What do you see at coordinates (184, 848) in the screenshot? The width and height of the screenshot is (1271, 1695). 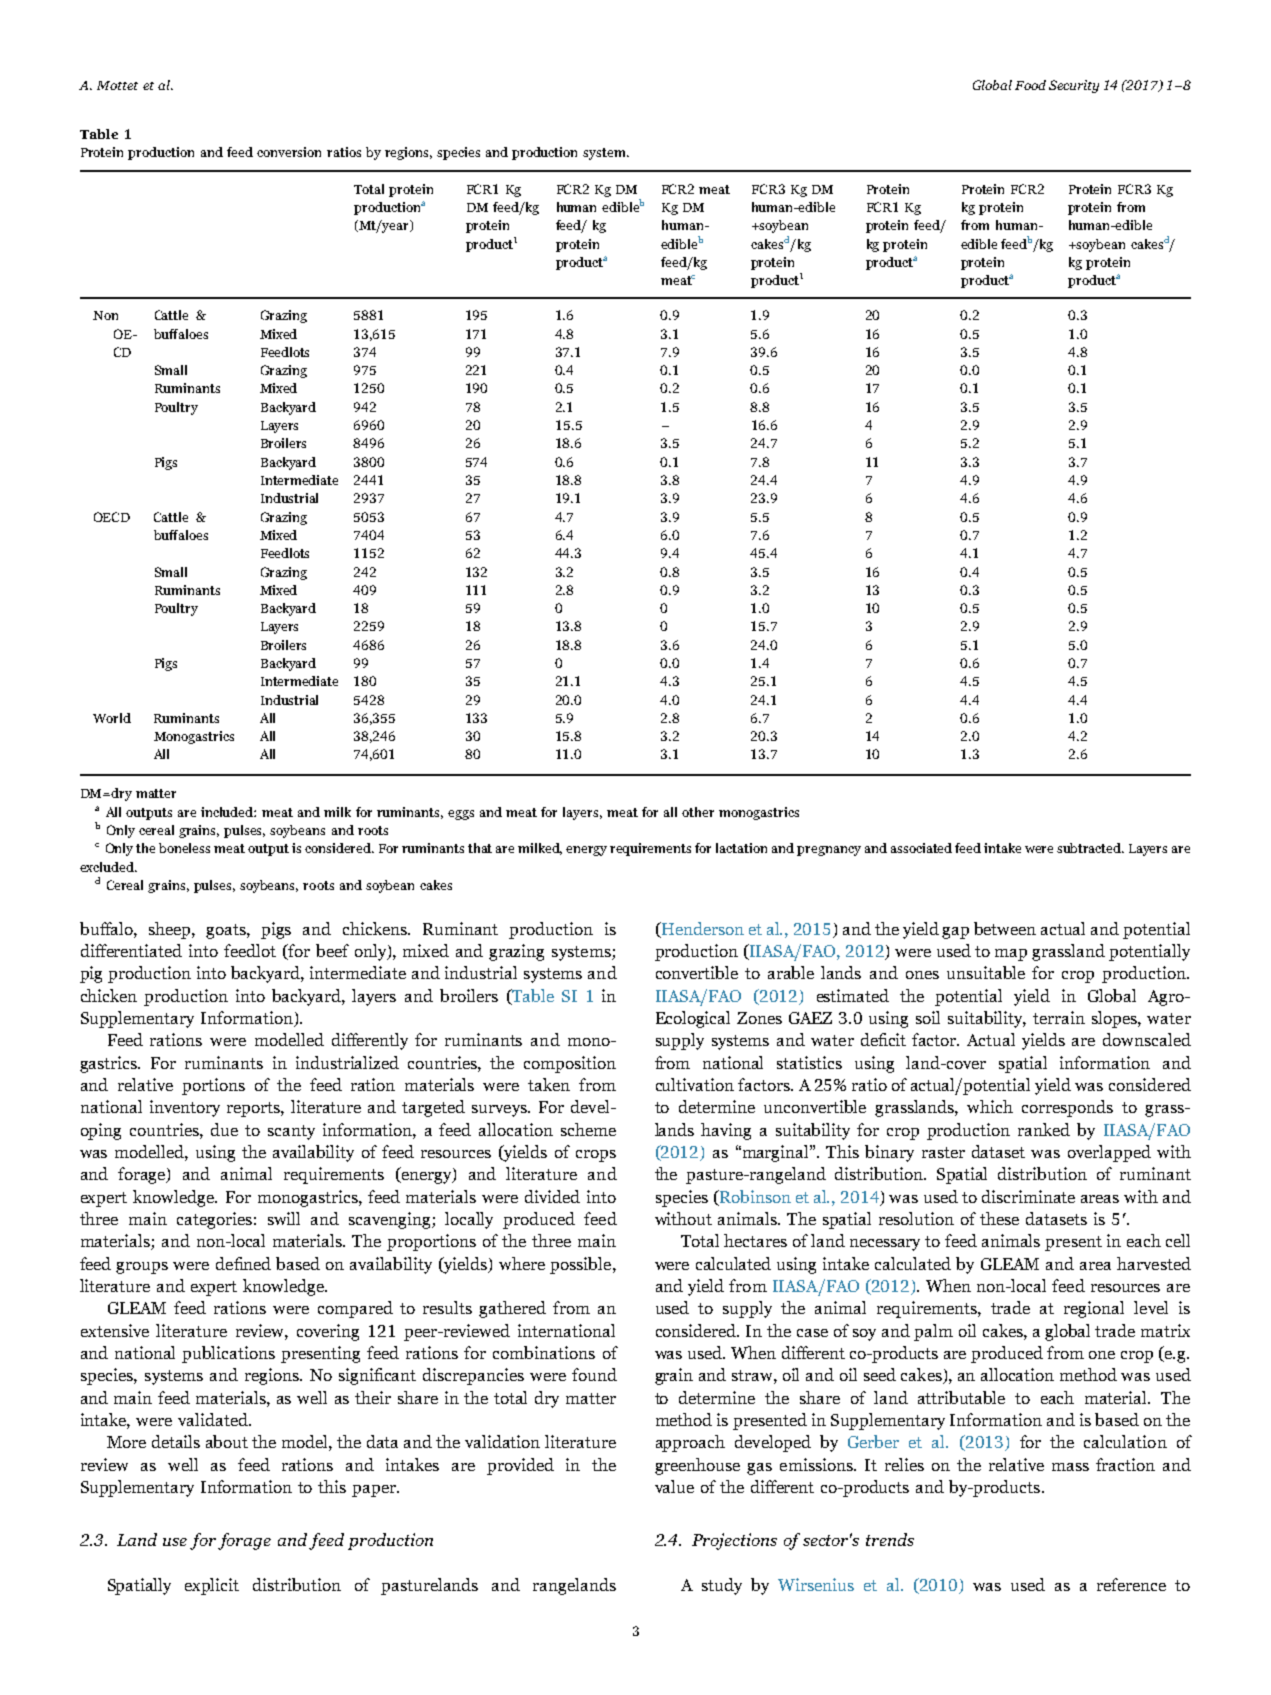 I see `boneless` at bounding box center [184, 848].
